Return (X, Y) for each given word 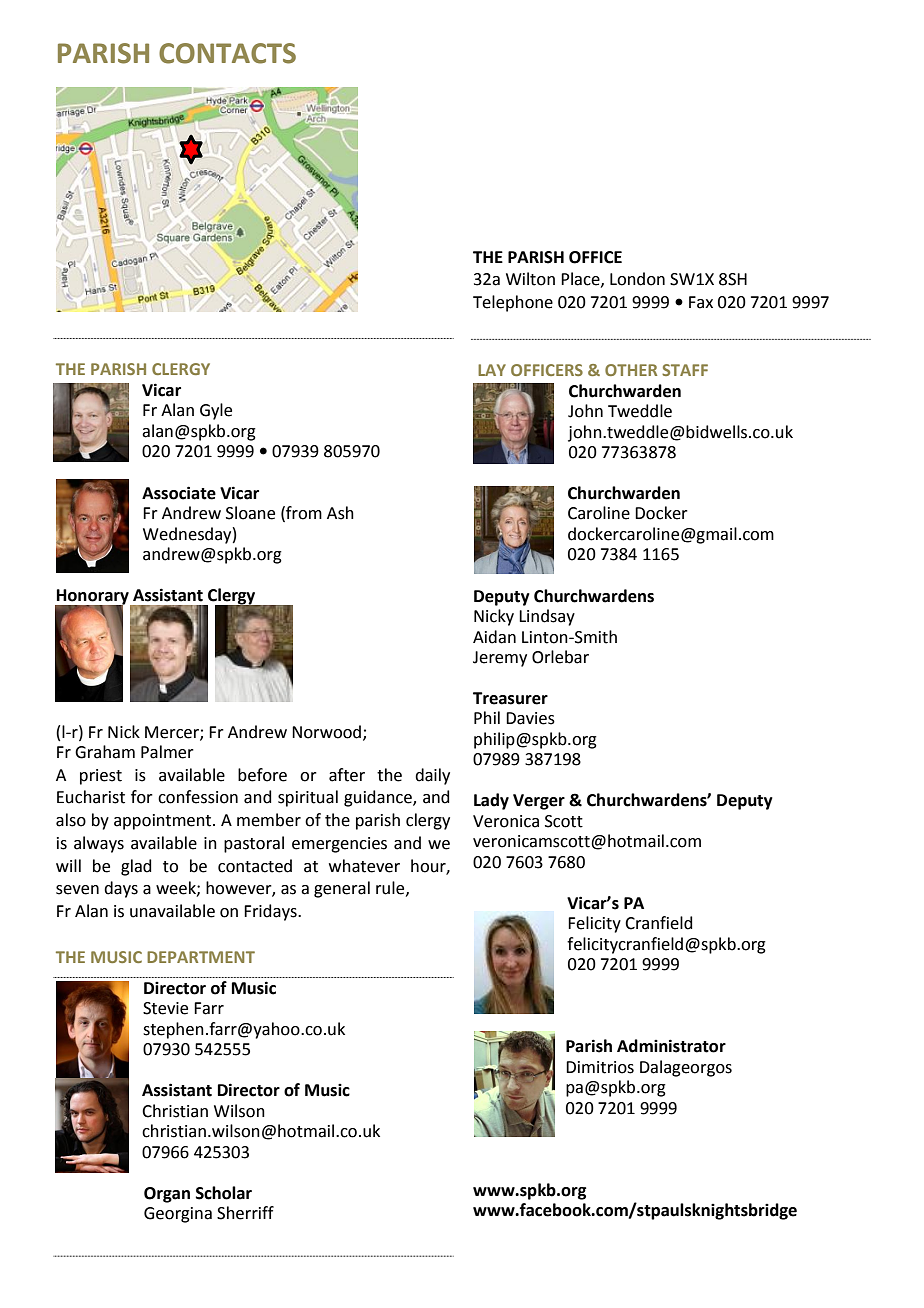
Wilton (530, 279)
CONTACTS (227, 53)
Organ (167, 1195)
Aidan (494, 637)
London (637, 279)
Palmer (167, 752)
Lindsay (547, 617)
